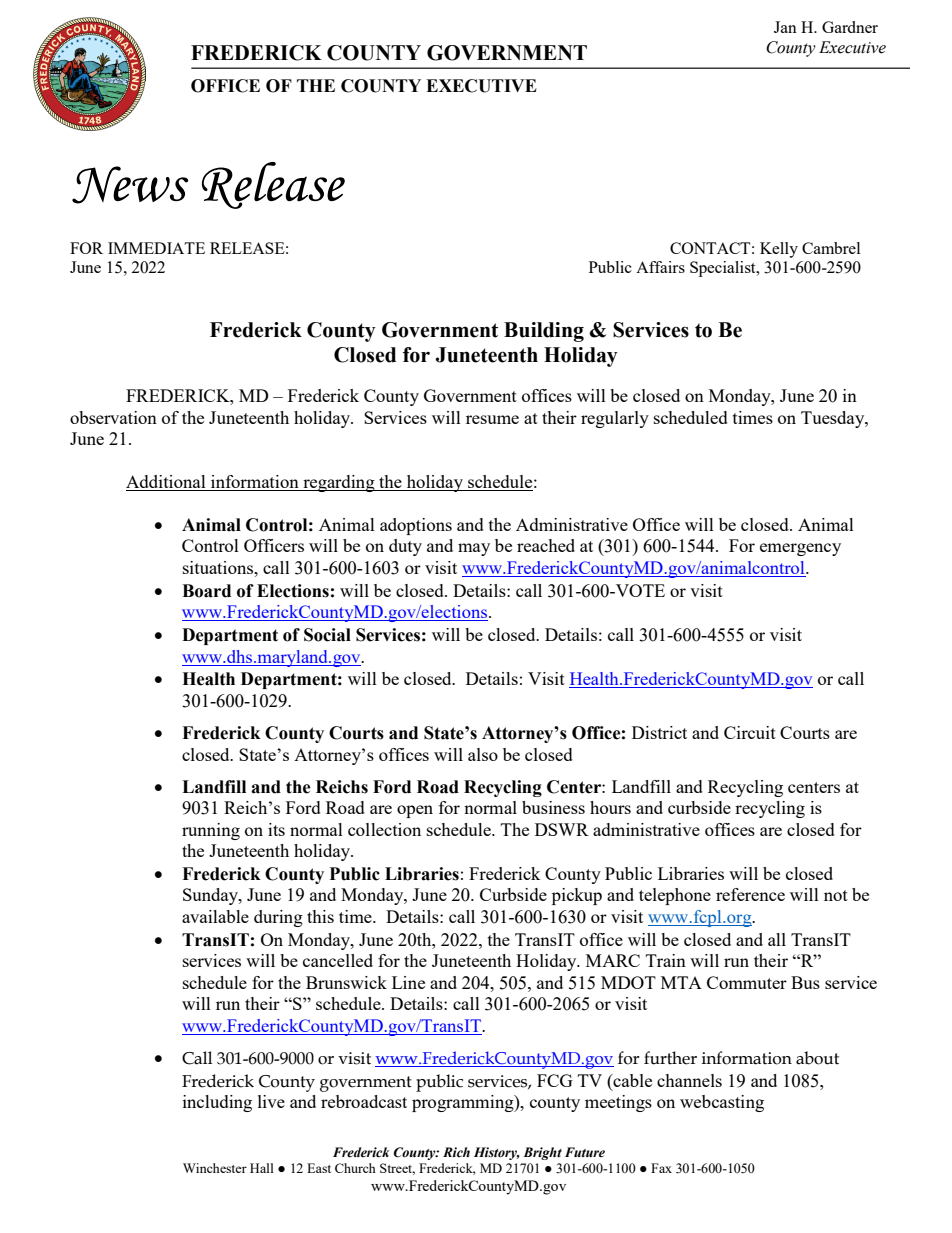 This image has width=952, height=1233. What do you see at coordinates (800, 549) in the image?
I see `emergency` at bounding box center [800, 549].
